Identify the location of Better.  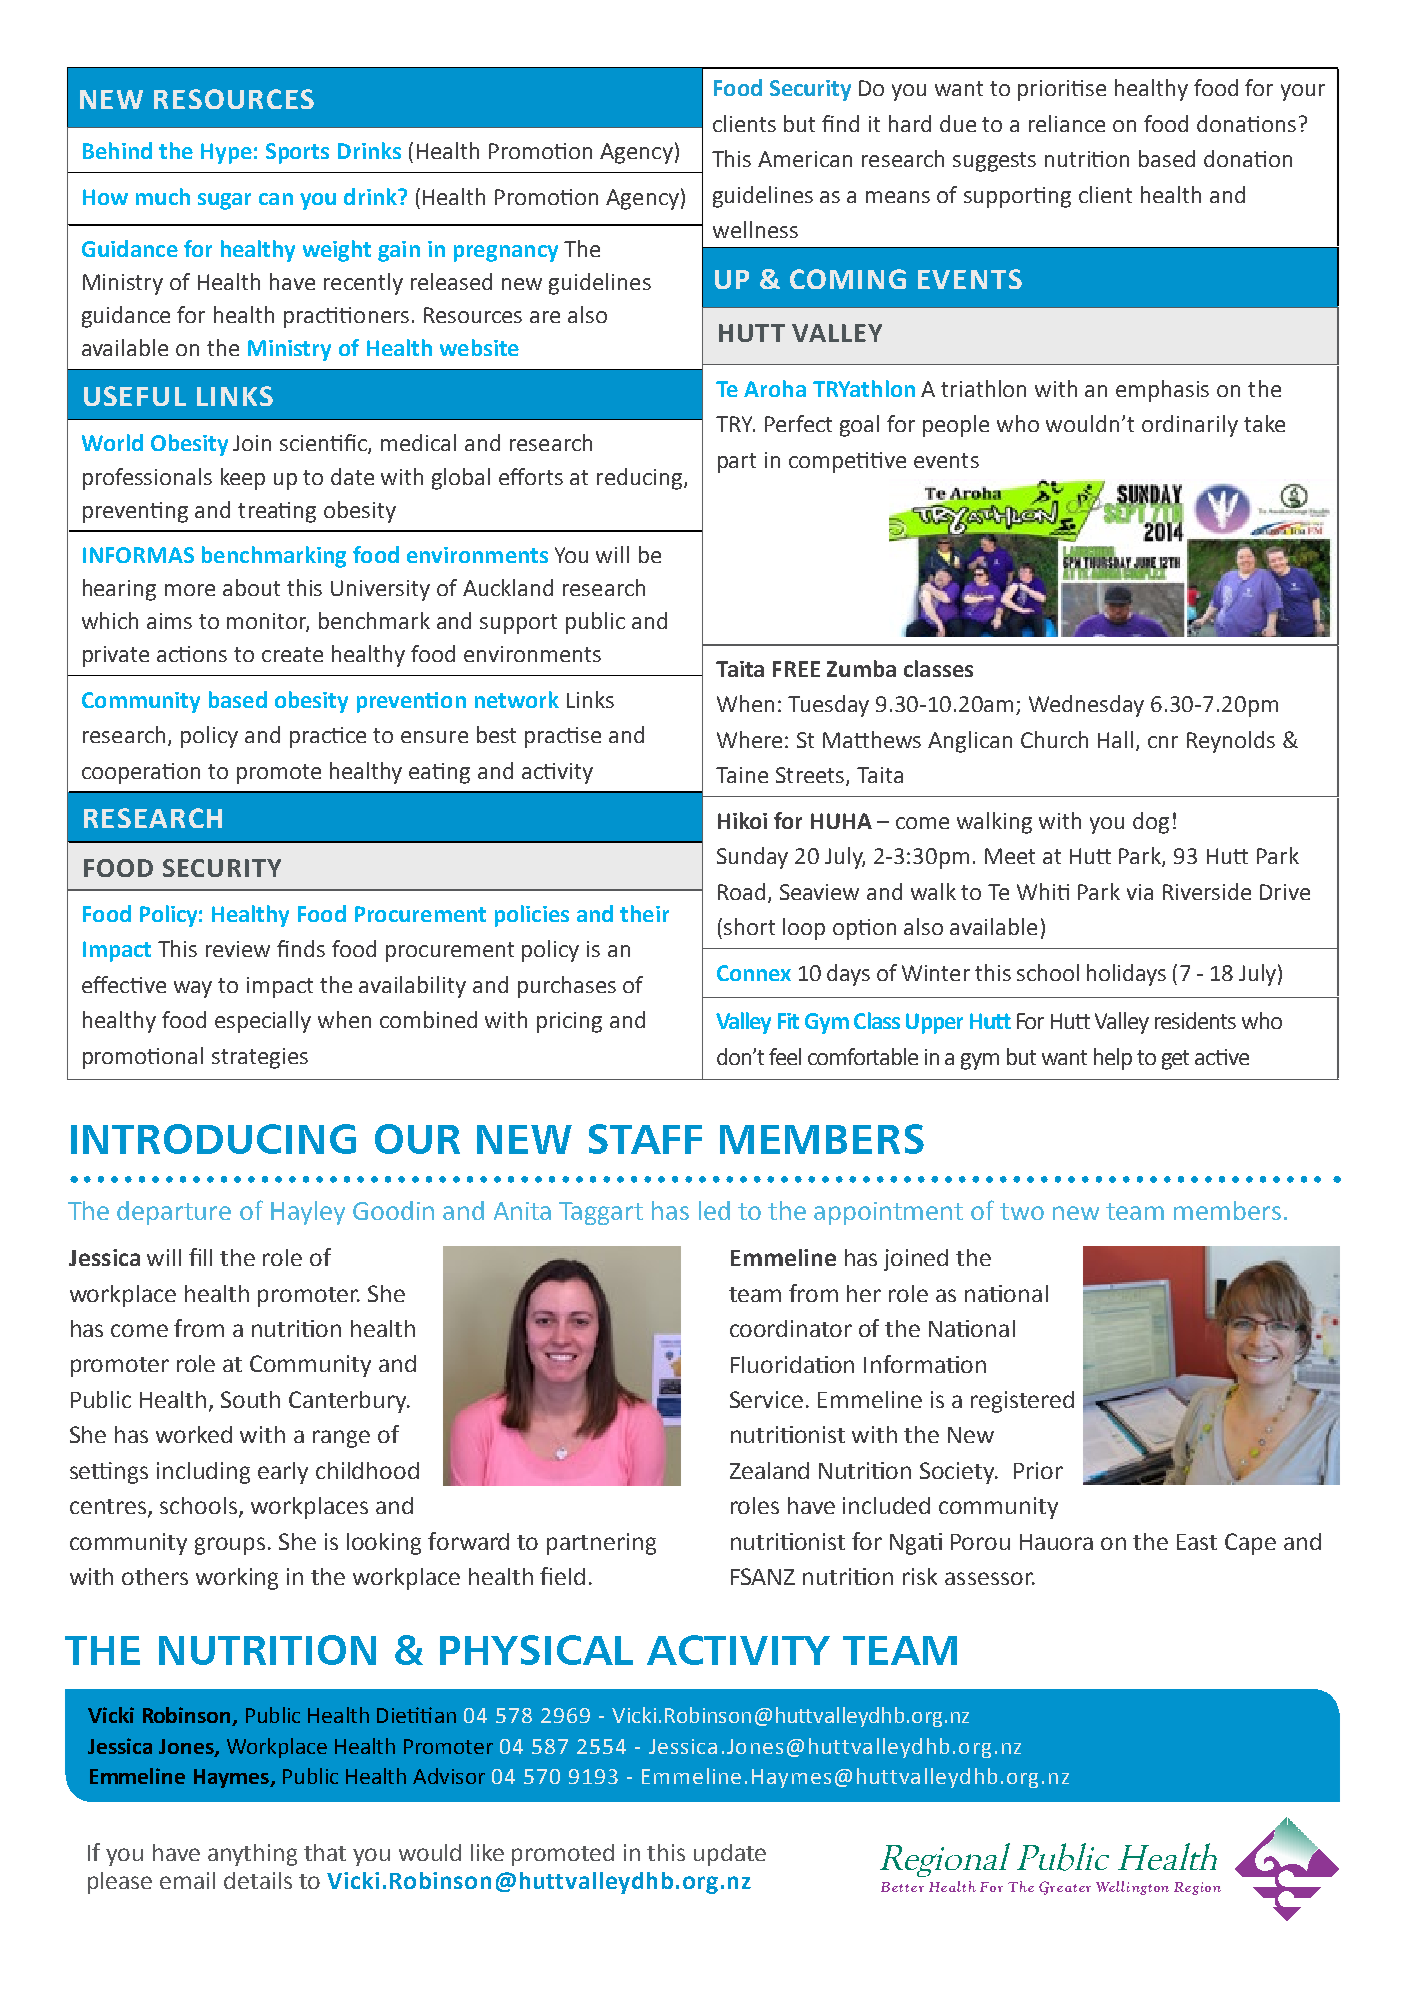
(902, 1887).
